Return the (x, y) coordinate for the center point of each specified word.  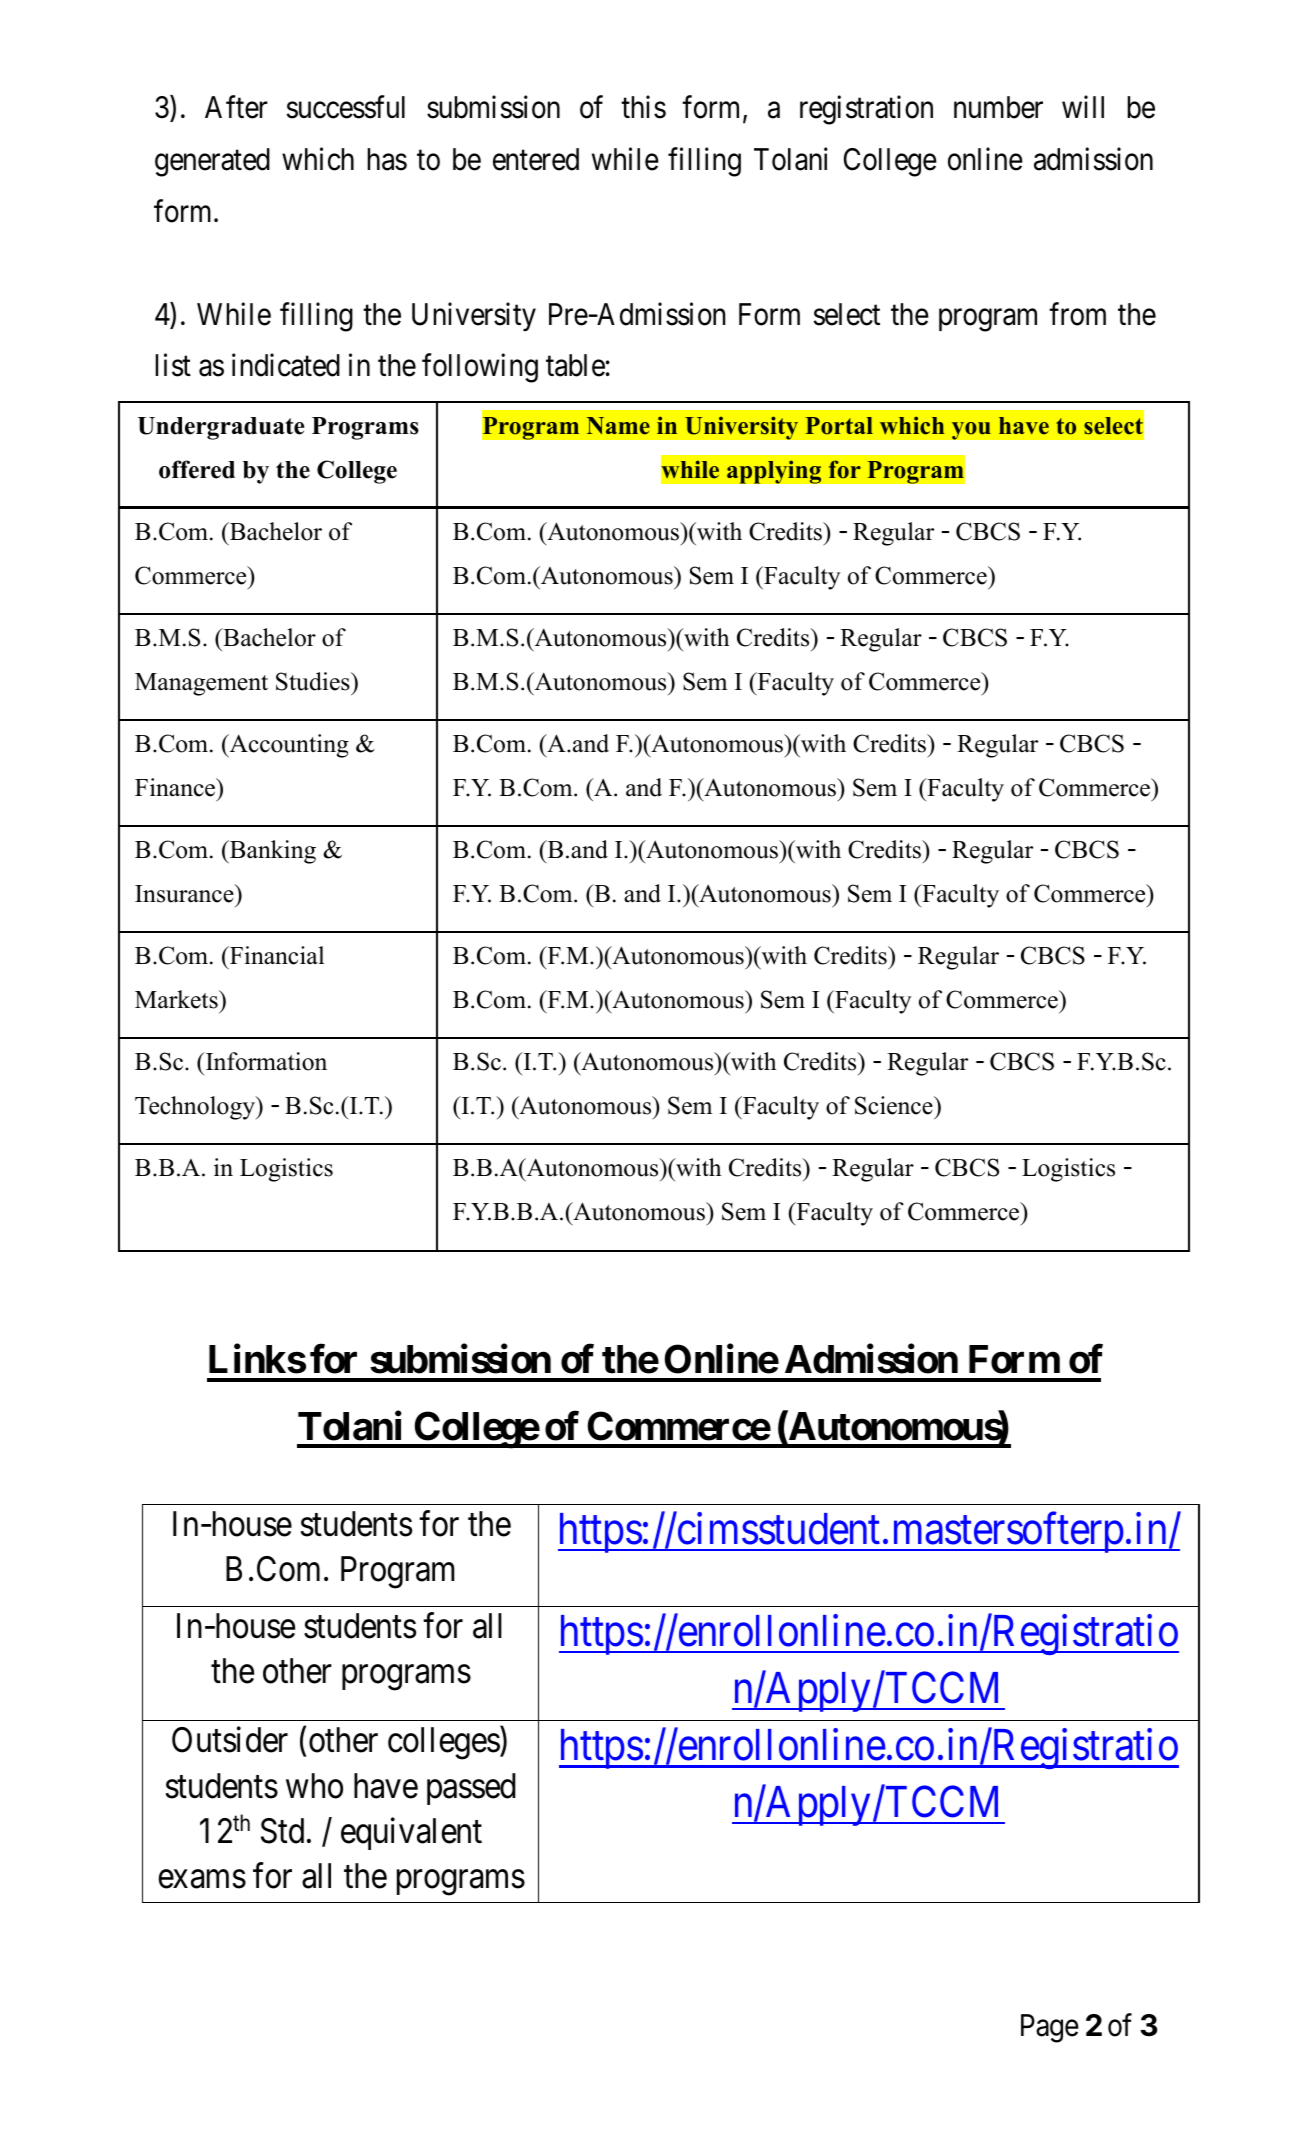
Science (895, 1105)
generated (212, 162)
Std (282, 1831)
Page (1050, 2028)
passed (471, 1789)
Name (618, 426)
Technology (196, 1108)
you (971, 431)
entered (536, 159)
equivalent (411, 1833)
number (998, 107)
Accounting (288, 746)
